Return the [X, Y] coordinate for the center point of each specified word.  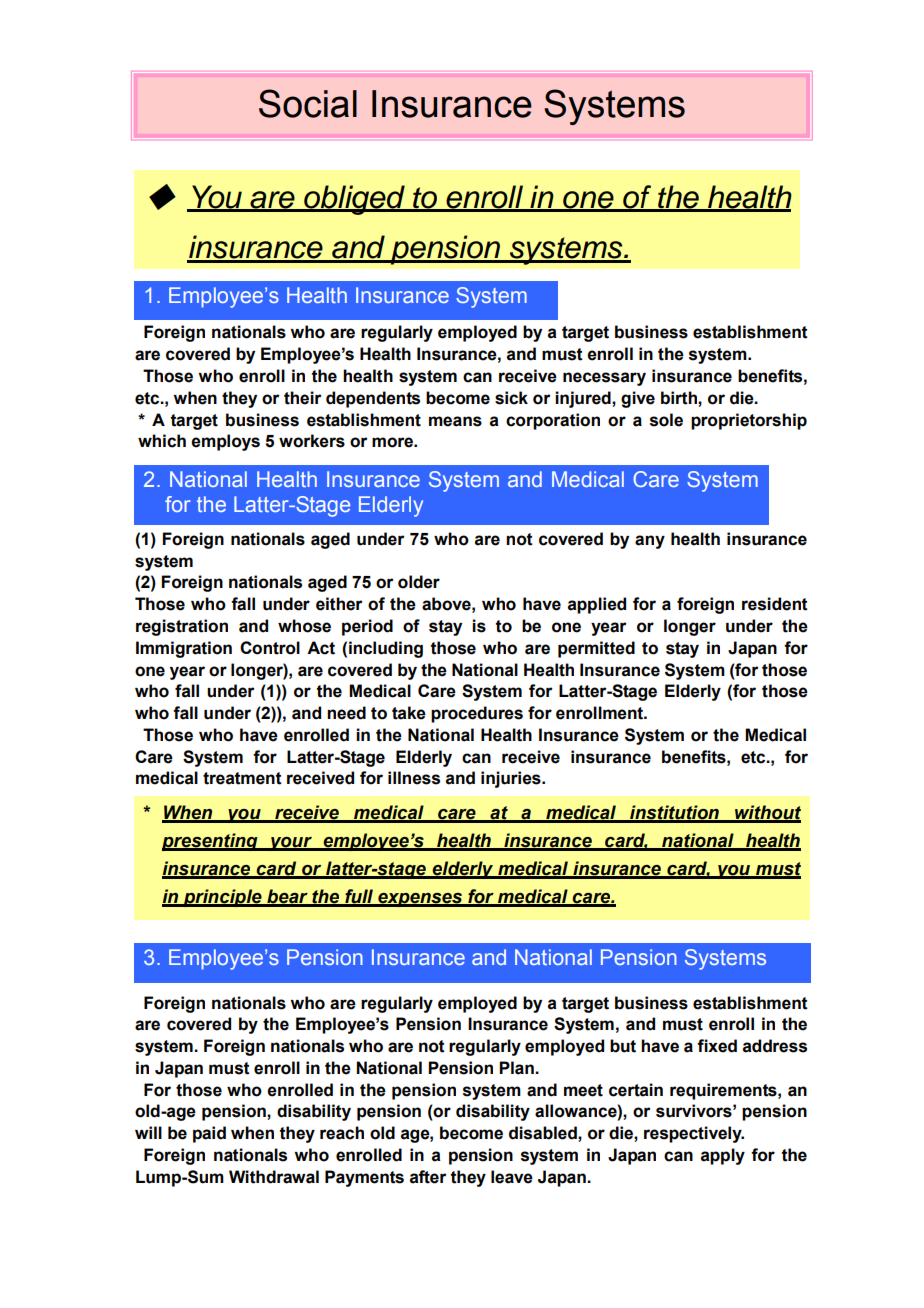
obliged [354, 200]
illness [414, 778]
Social [308, 103]
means [455, 421]
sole [666, 420]
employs [225, 442]
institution [674, 813]
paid [209, 1134]
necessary [604, 379]
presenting [211, 842]
